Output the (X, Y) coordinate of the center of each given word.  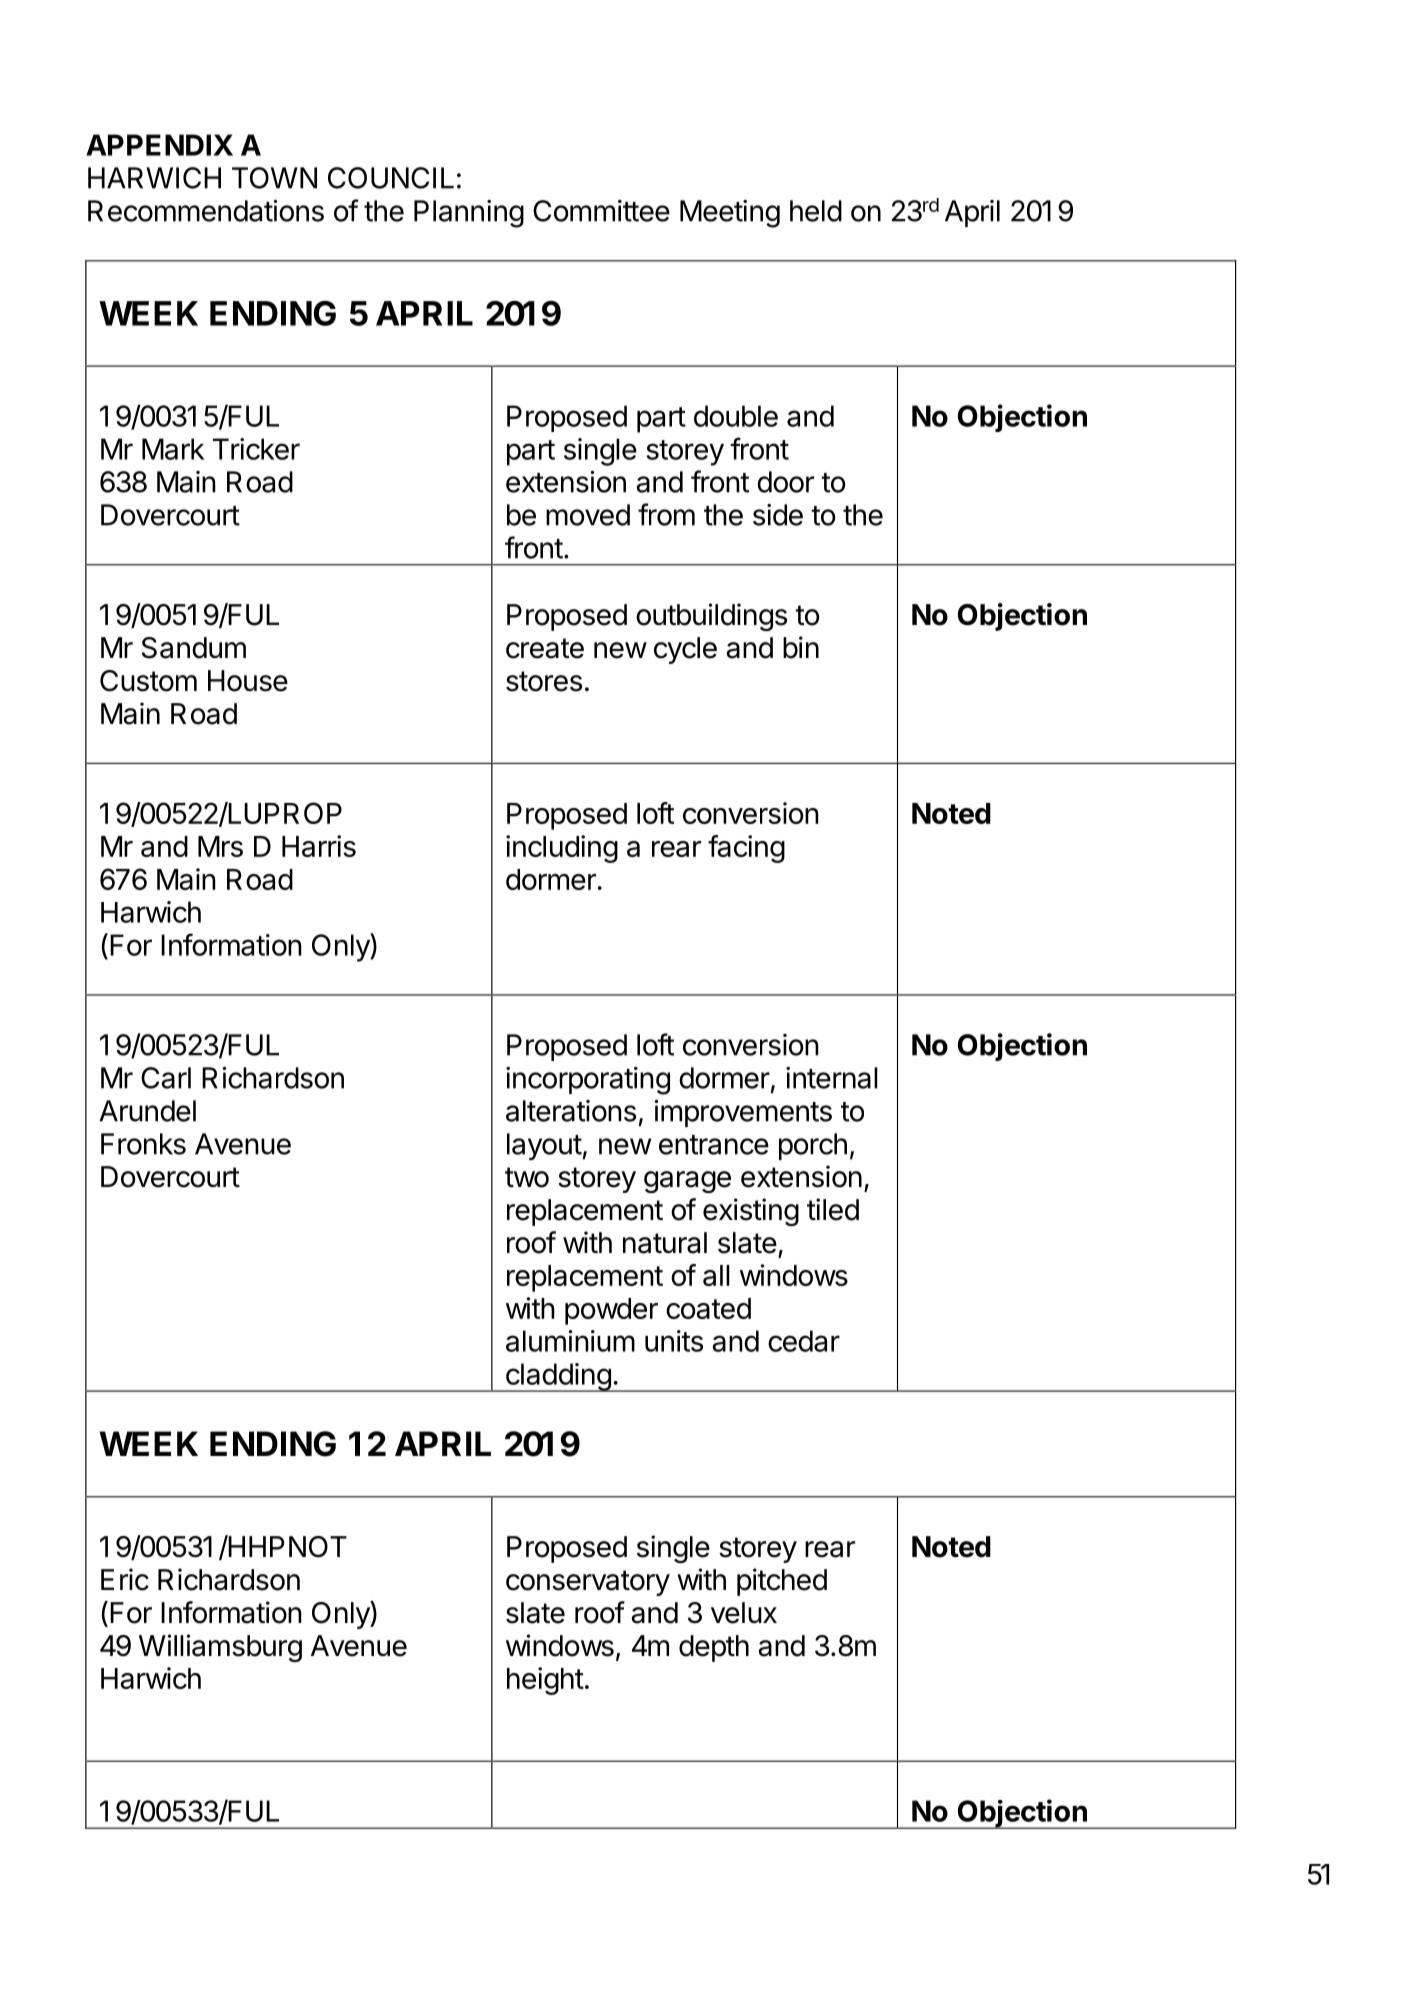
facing (746, 849)
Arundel (147, 1111)
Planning (469, 214)
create (545, 648)
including (562, 849)
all (716, 1275)
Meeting (730, 214)
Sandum (194, 648)
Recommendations (206, 211)
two (527, 1177)
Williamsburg (220, 1648)
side (778, 515)
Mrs (220, 846)
